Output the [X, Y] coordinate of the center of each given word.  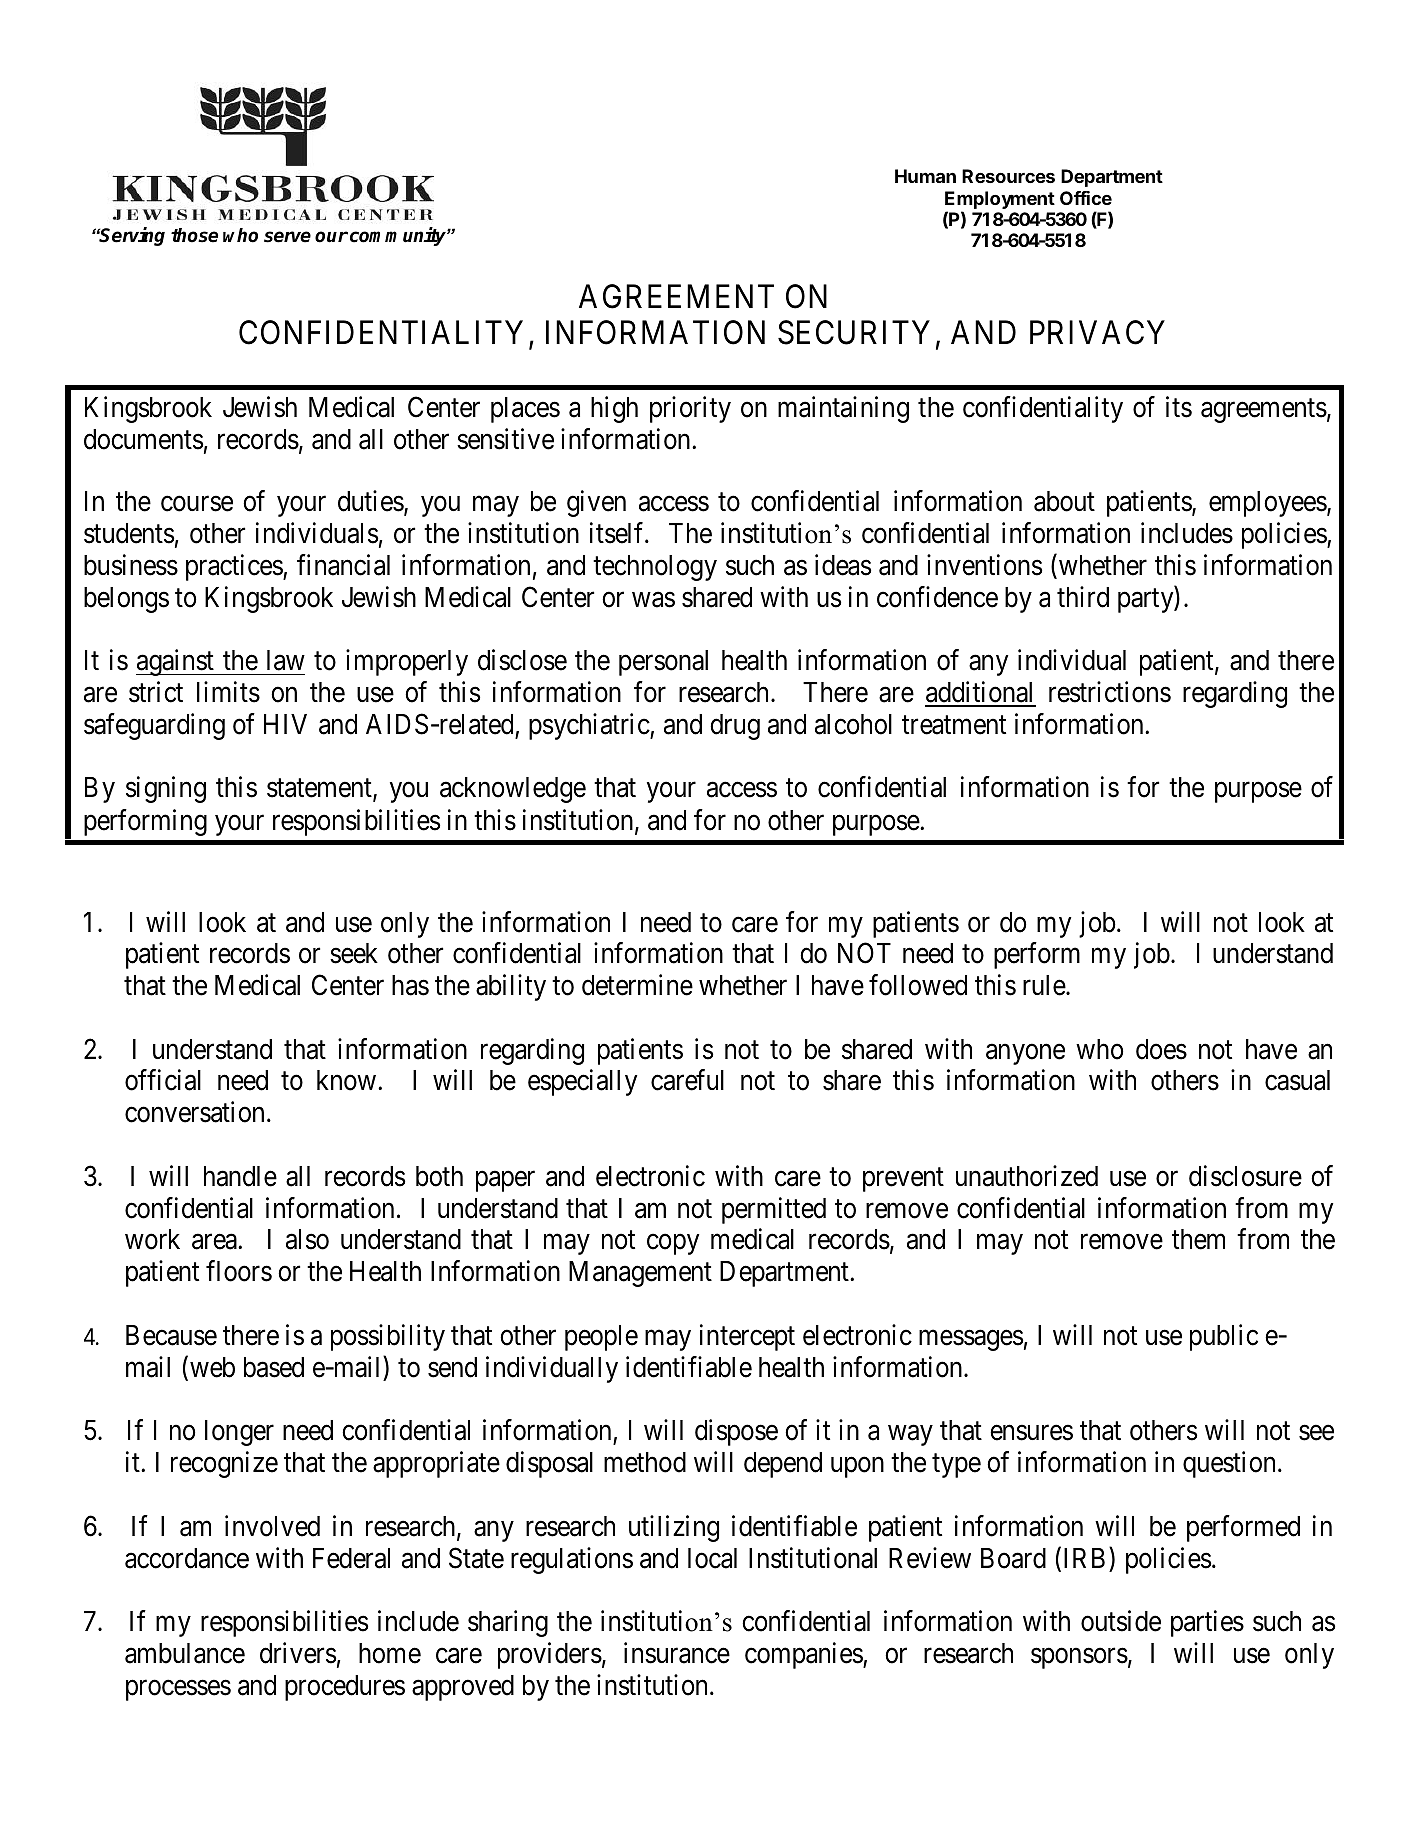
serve [287, 237]
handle [240, 1176]
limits [228, 692]
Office [1086, 198]
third [1083, 597]
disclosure [1245, 1176]
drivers [298, 1653]
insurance [677, 1653]
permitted [774, 1210]
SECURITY [854, 332]
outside [1121, 1621]
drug [735, 727]
